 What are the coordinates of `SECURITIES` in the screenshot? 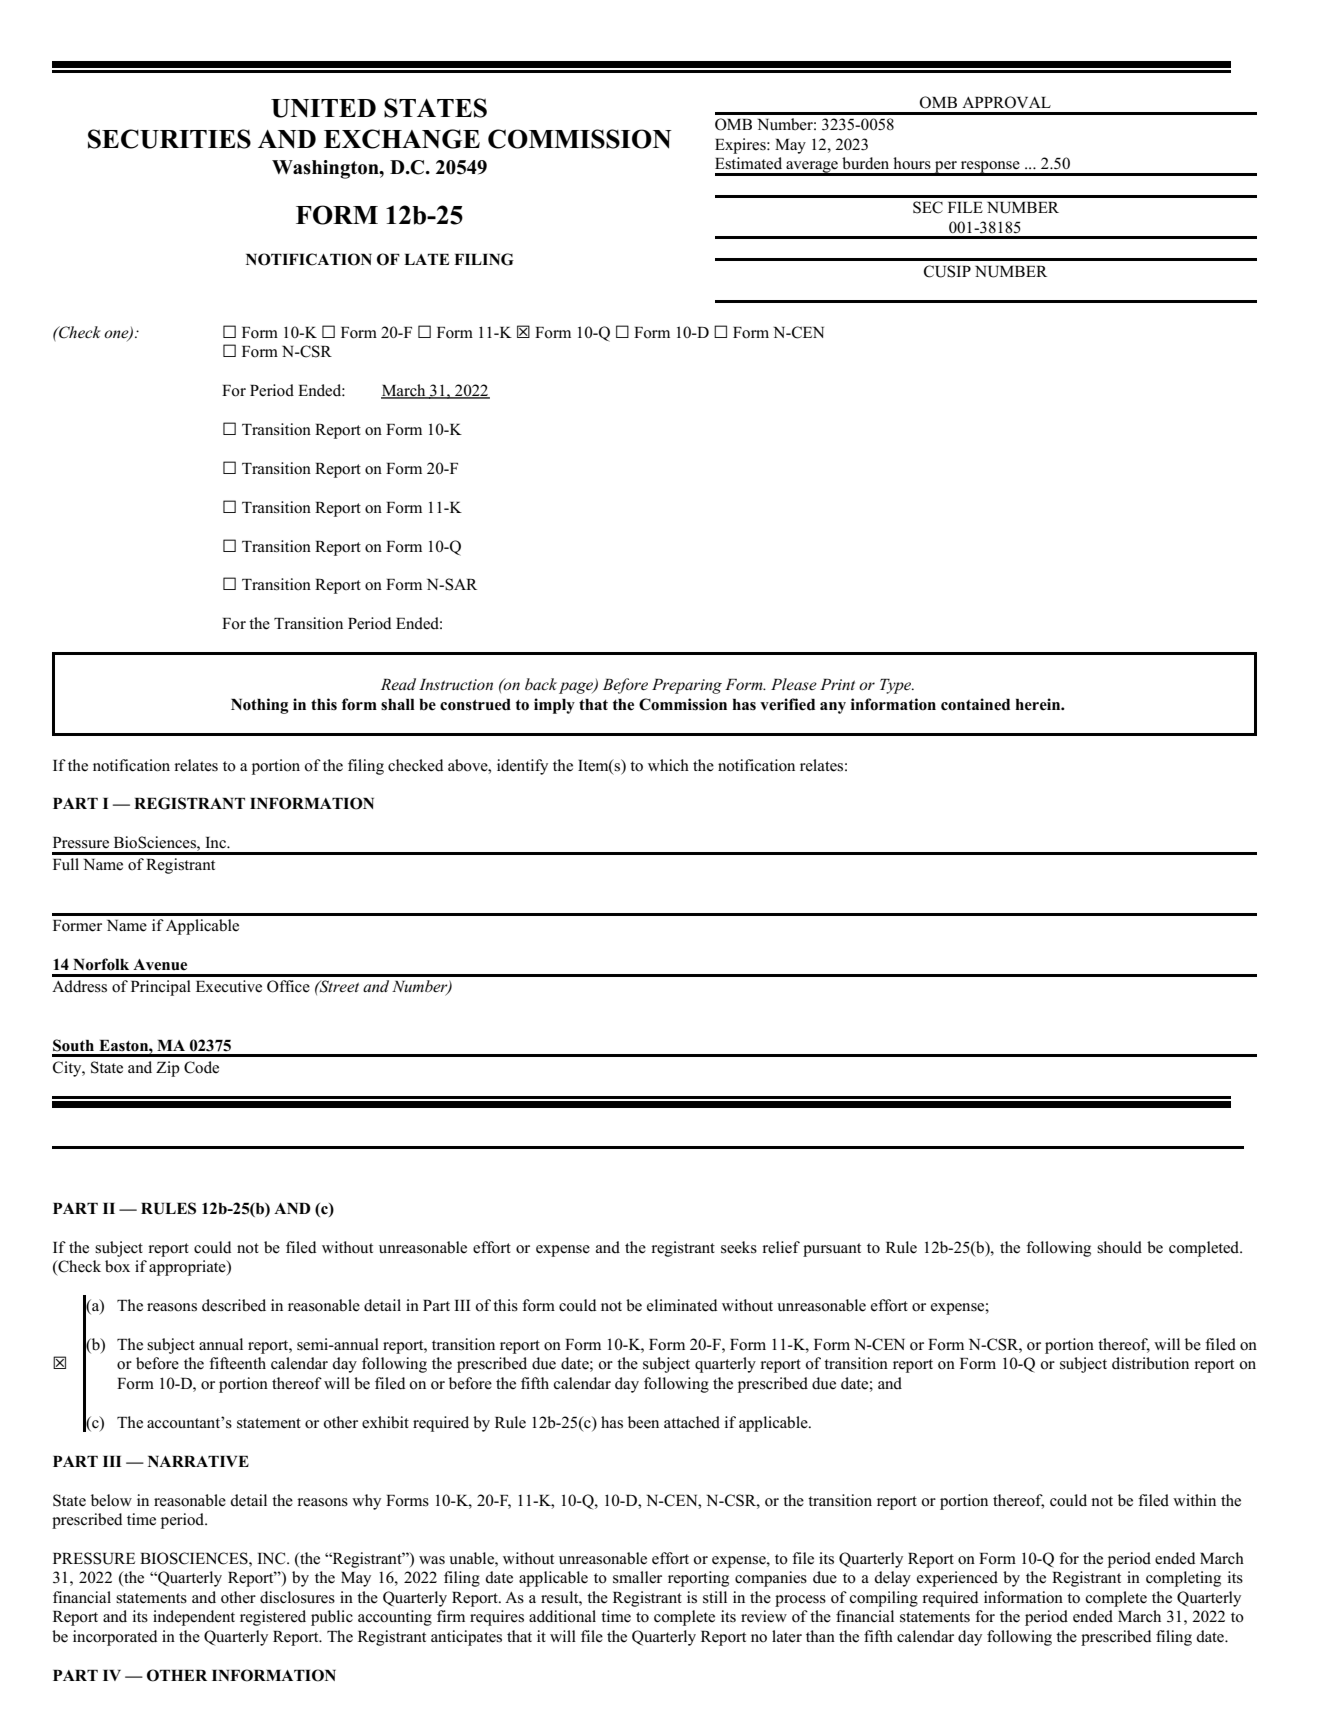 It's located at (169, 139).
